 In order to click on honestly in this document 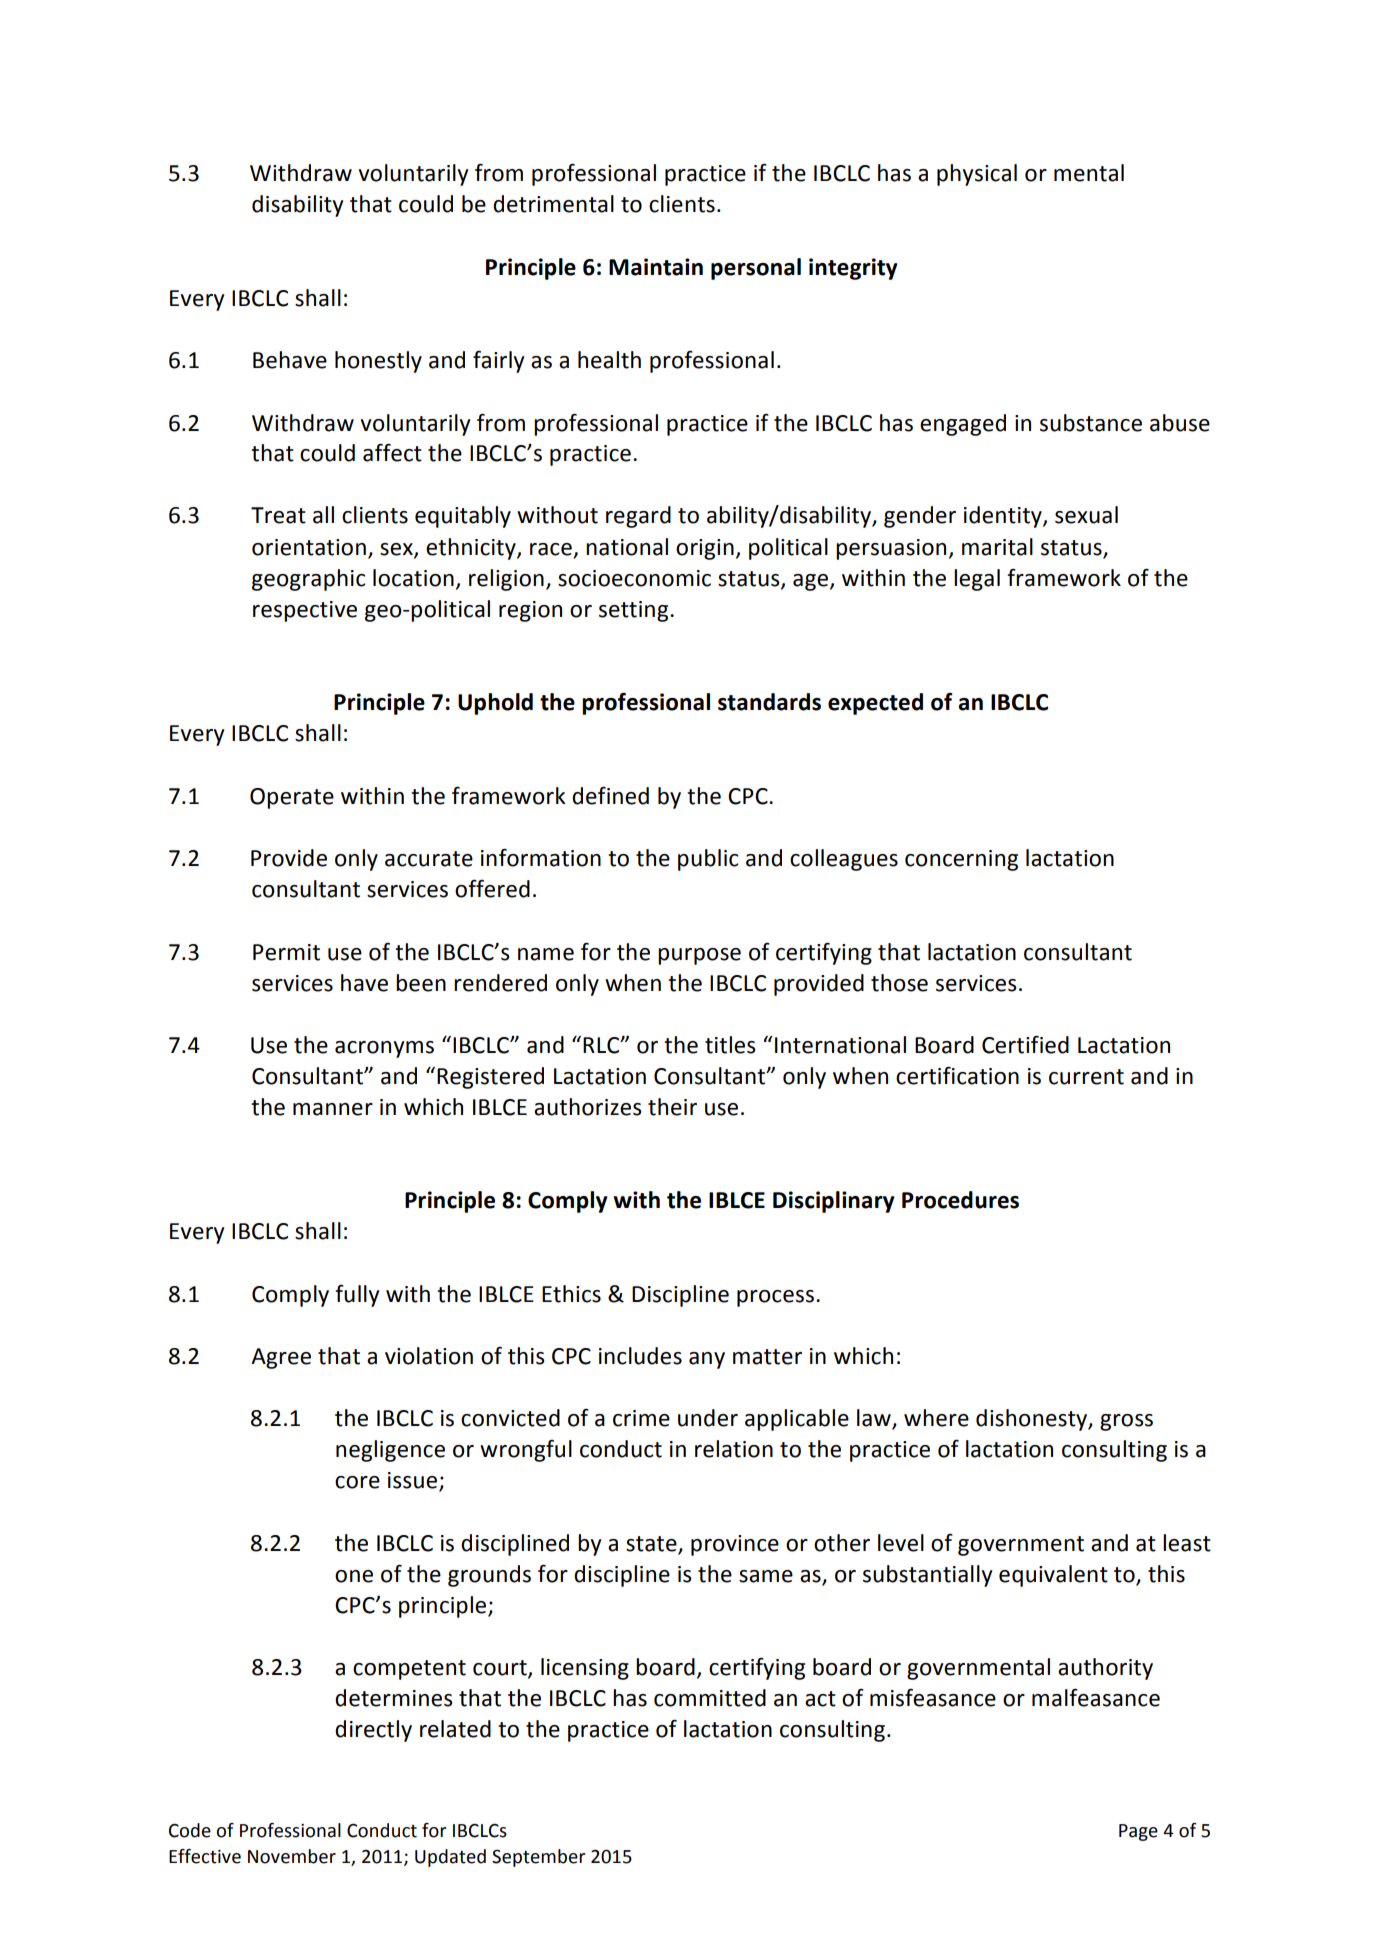, I will do `click(378, 362)`.
